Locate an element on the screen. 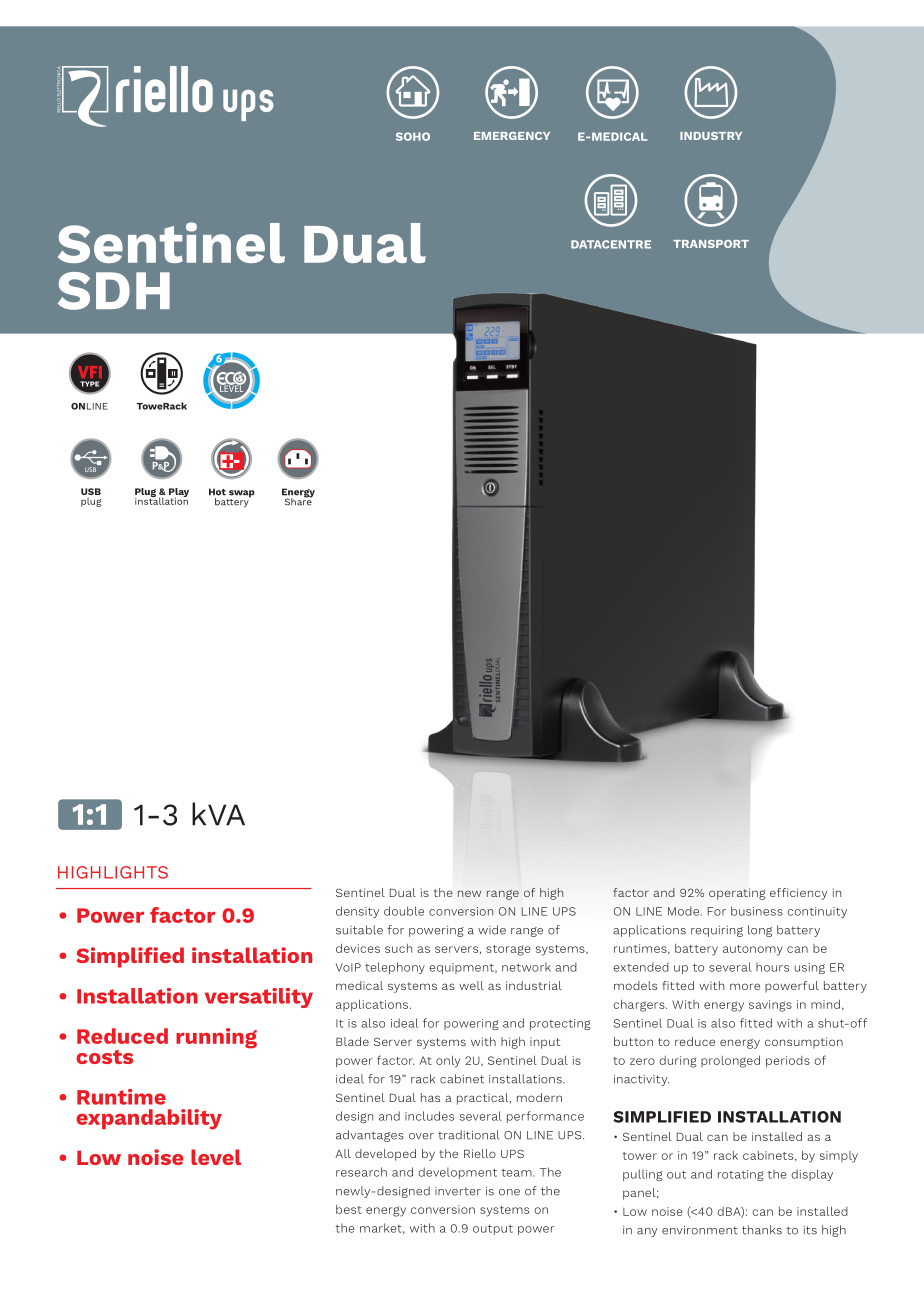 Image resolution: width=924 pixels, height=1308 pixels. level is located at coordinates (216, 1157).
